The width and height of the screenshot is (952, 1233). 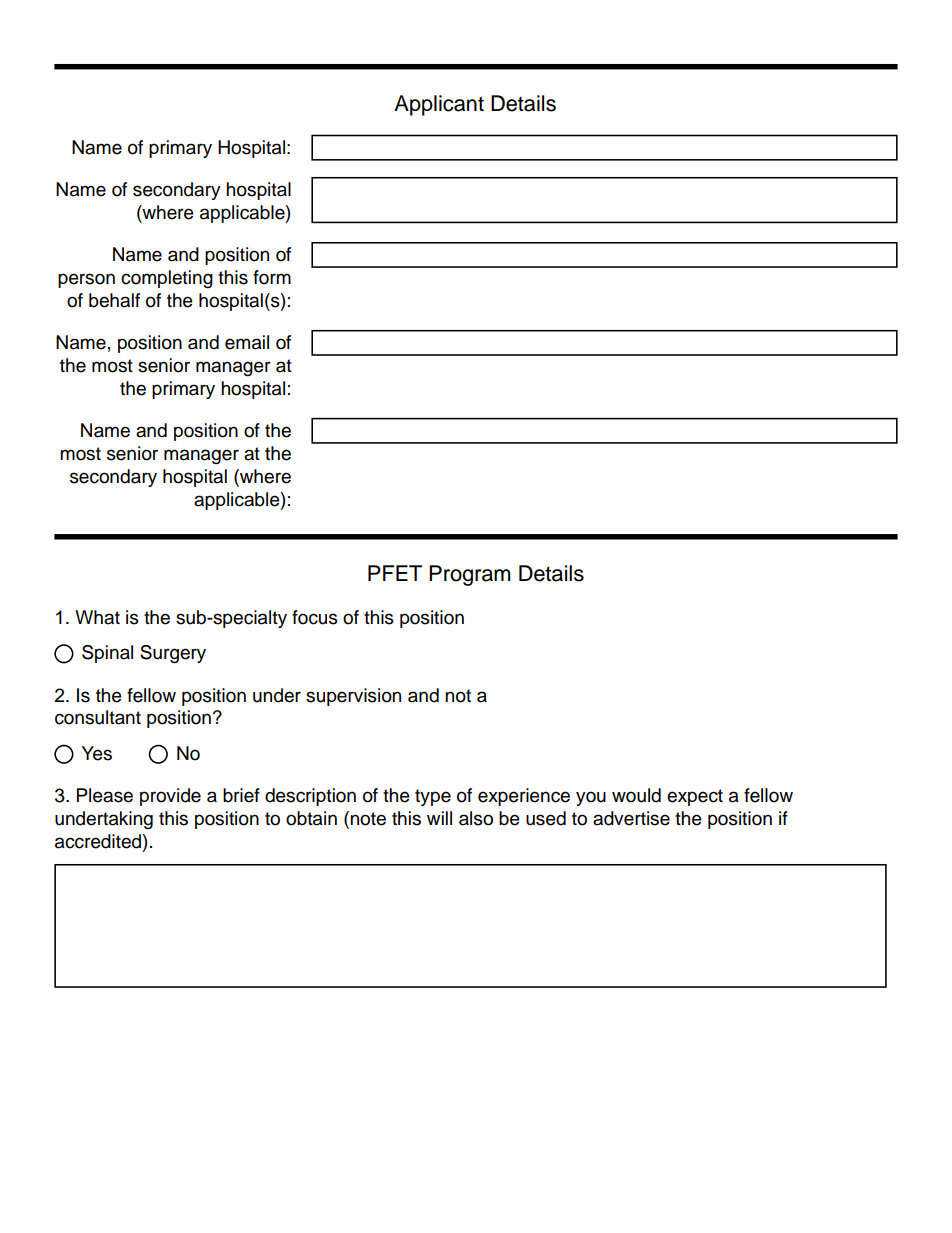 I want to click on would, so click(x=636, y=795).
